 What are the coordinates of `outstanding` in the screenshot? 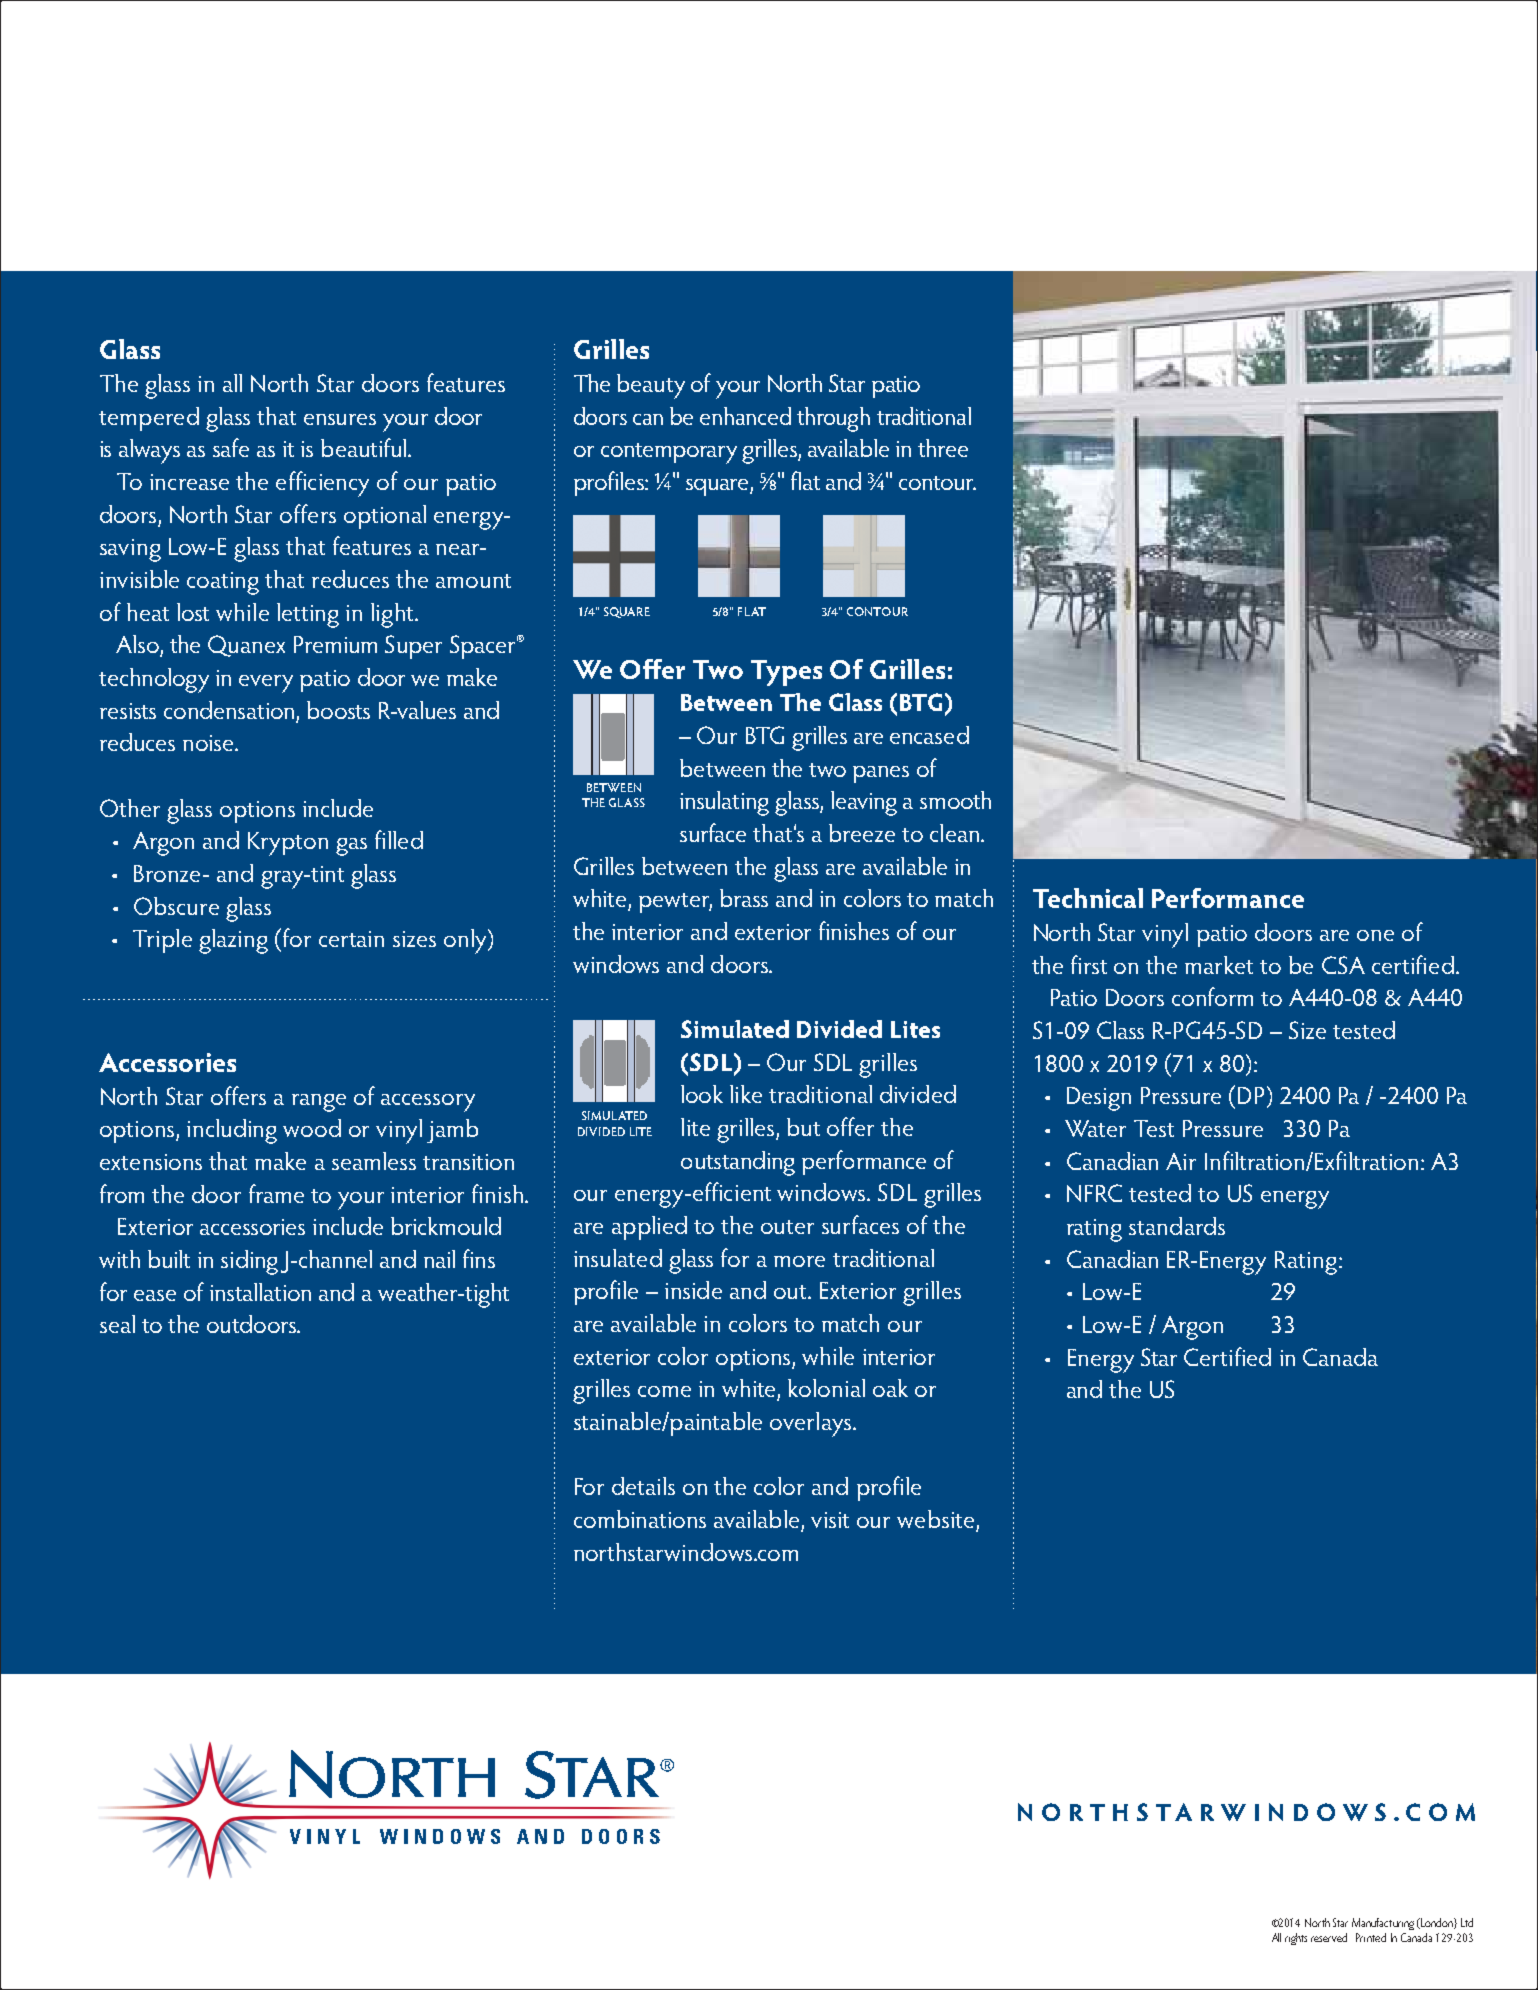 It's located at (738, 1163).
